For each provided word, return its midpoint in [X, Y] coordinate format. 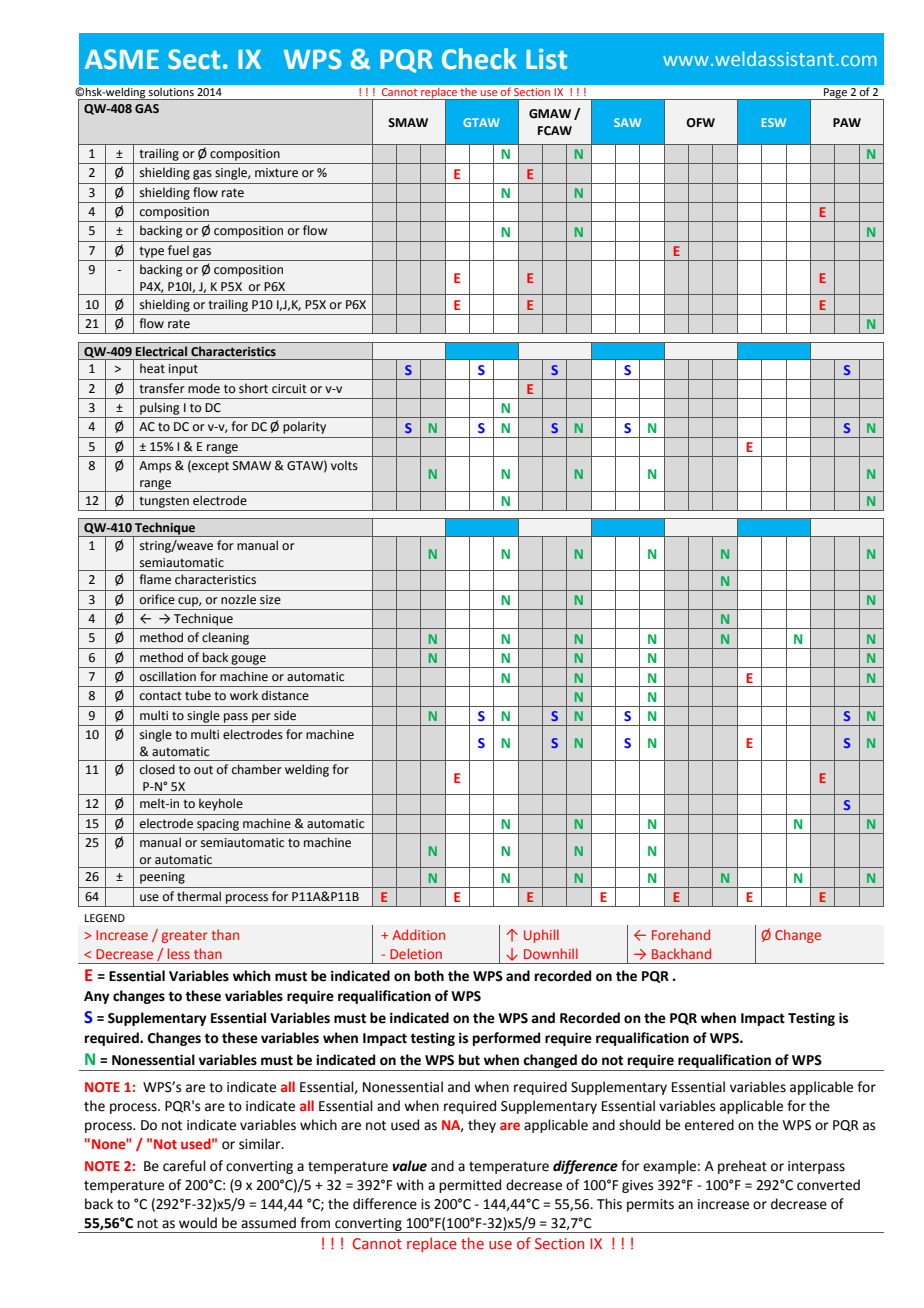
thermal [199, 896]
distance [285, 695]
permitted [470, 1186]
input [183, 370]
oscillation [168, 676]
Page [836, 94]
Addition [418, 934]
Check [479, 59]
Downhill [551, 953]
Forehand [681, 934]
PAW [847, 122]
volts [344, 465]
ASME [122, 59]
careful [184, 1166]
